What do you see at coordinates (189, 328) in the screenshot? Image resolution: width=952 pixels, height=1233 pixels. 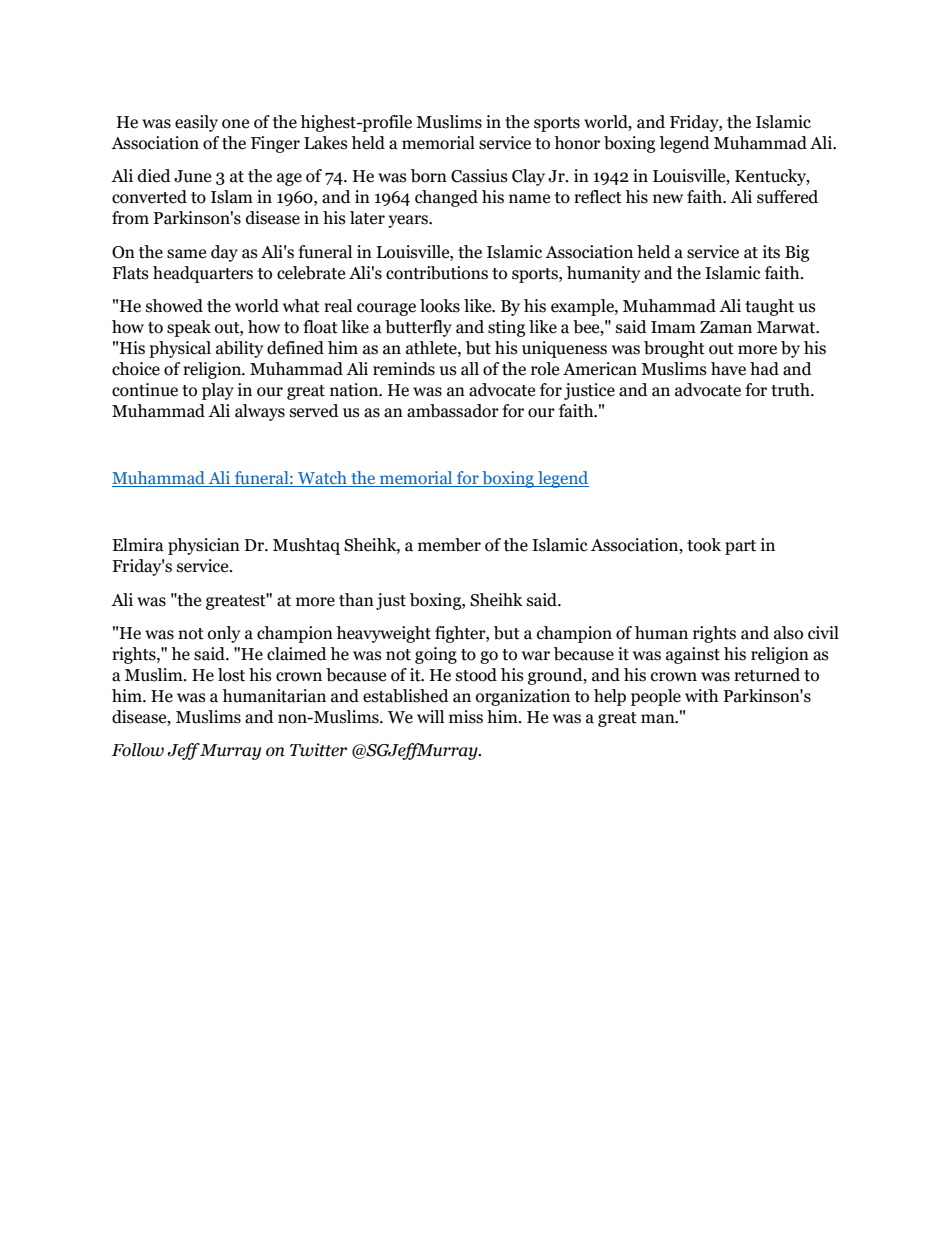 I see `speak` at bounding box center [189, 328].
